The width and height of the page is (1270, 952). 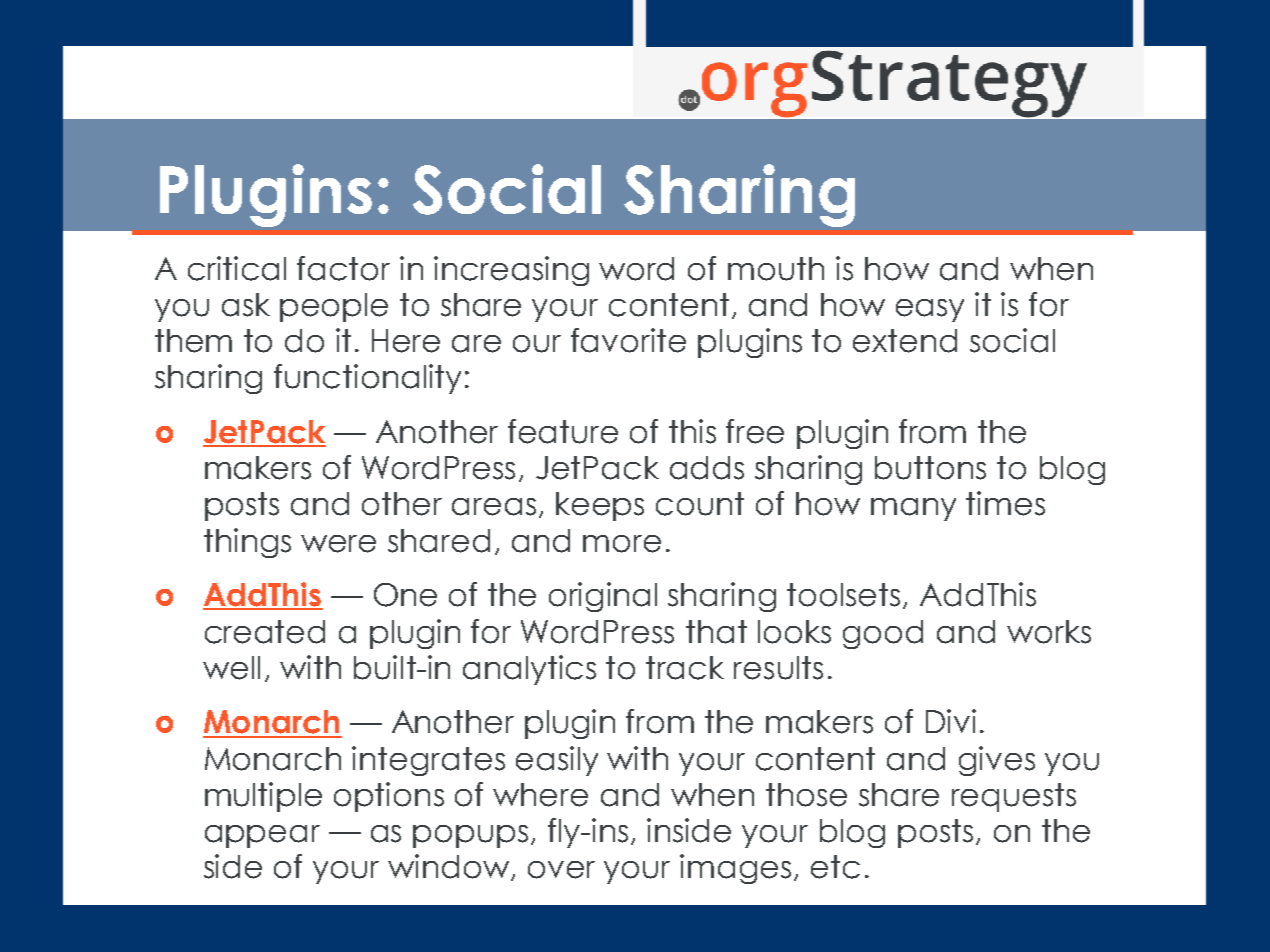 What do you see at coordinates (367, 379) in the page?
I see `functionality` at bounding box center [367, 379].
